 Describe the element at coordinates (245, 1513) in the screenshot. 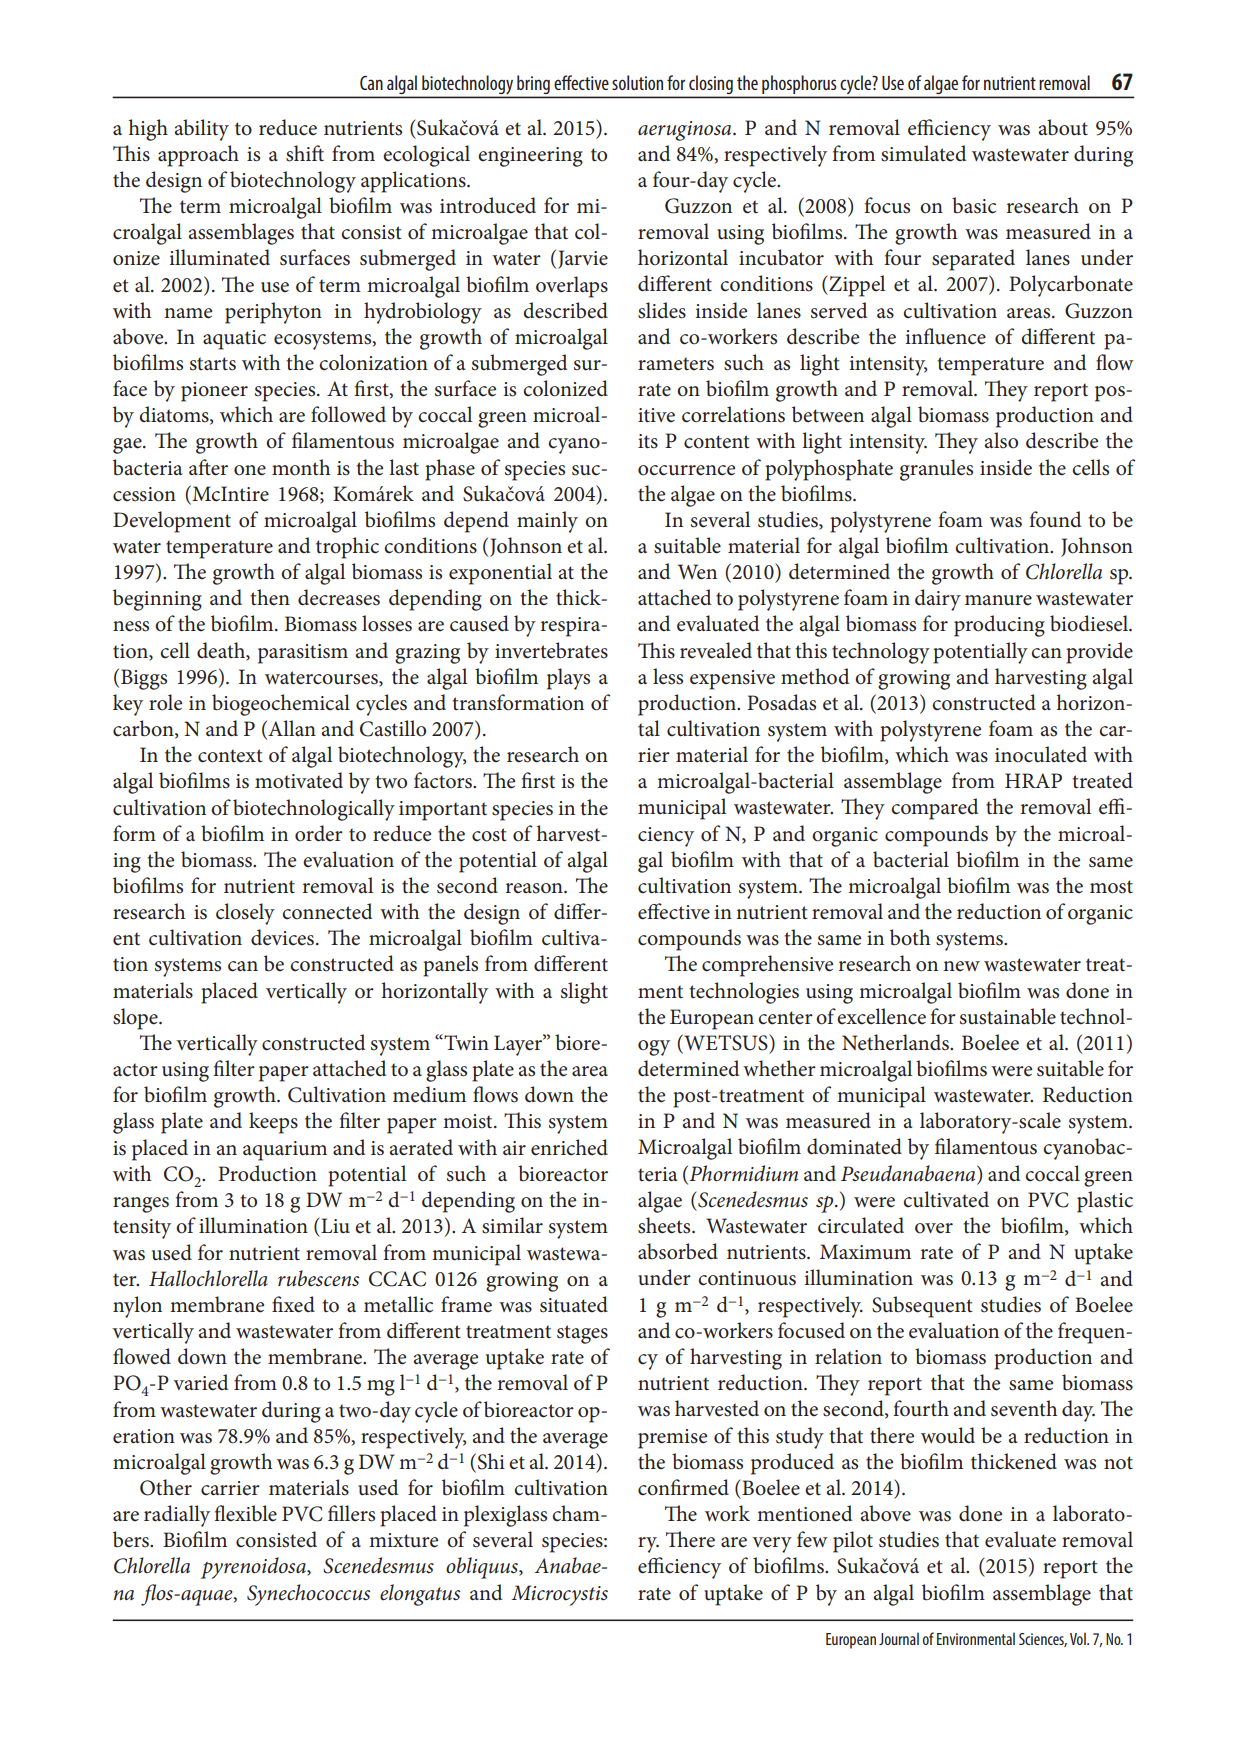

I see `flexible` at that location.
